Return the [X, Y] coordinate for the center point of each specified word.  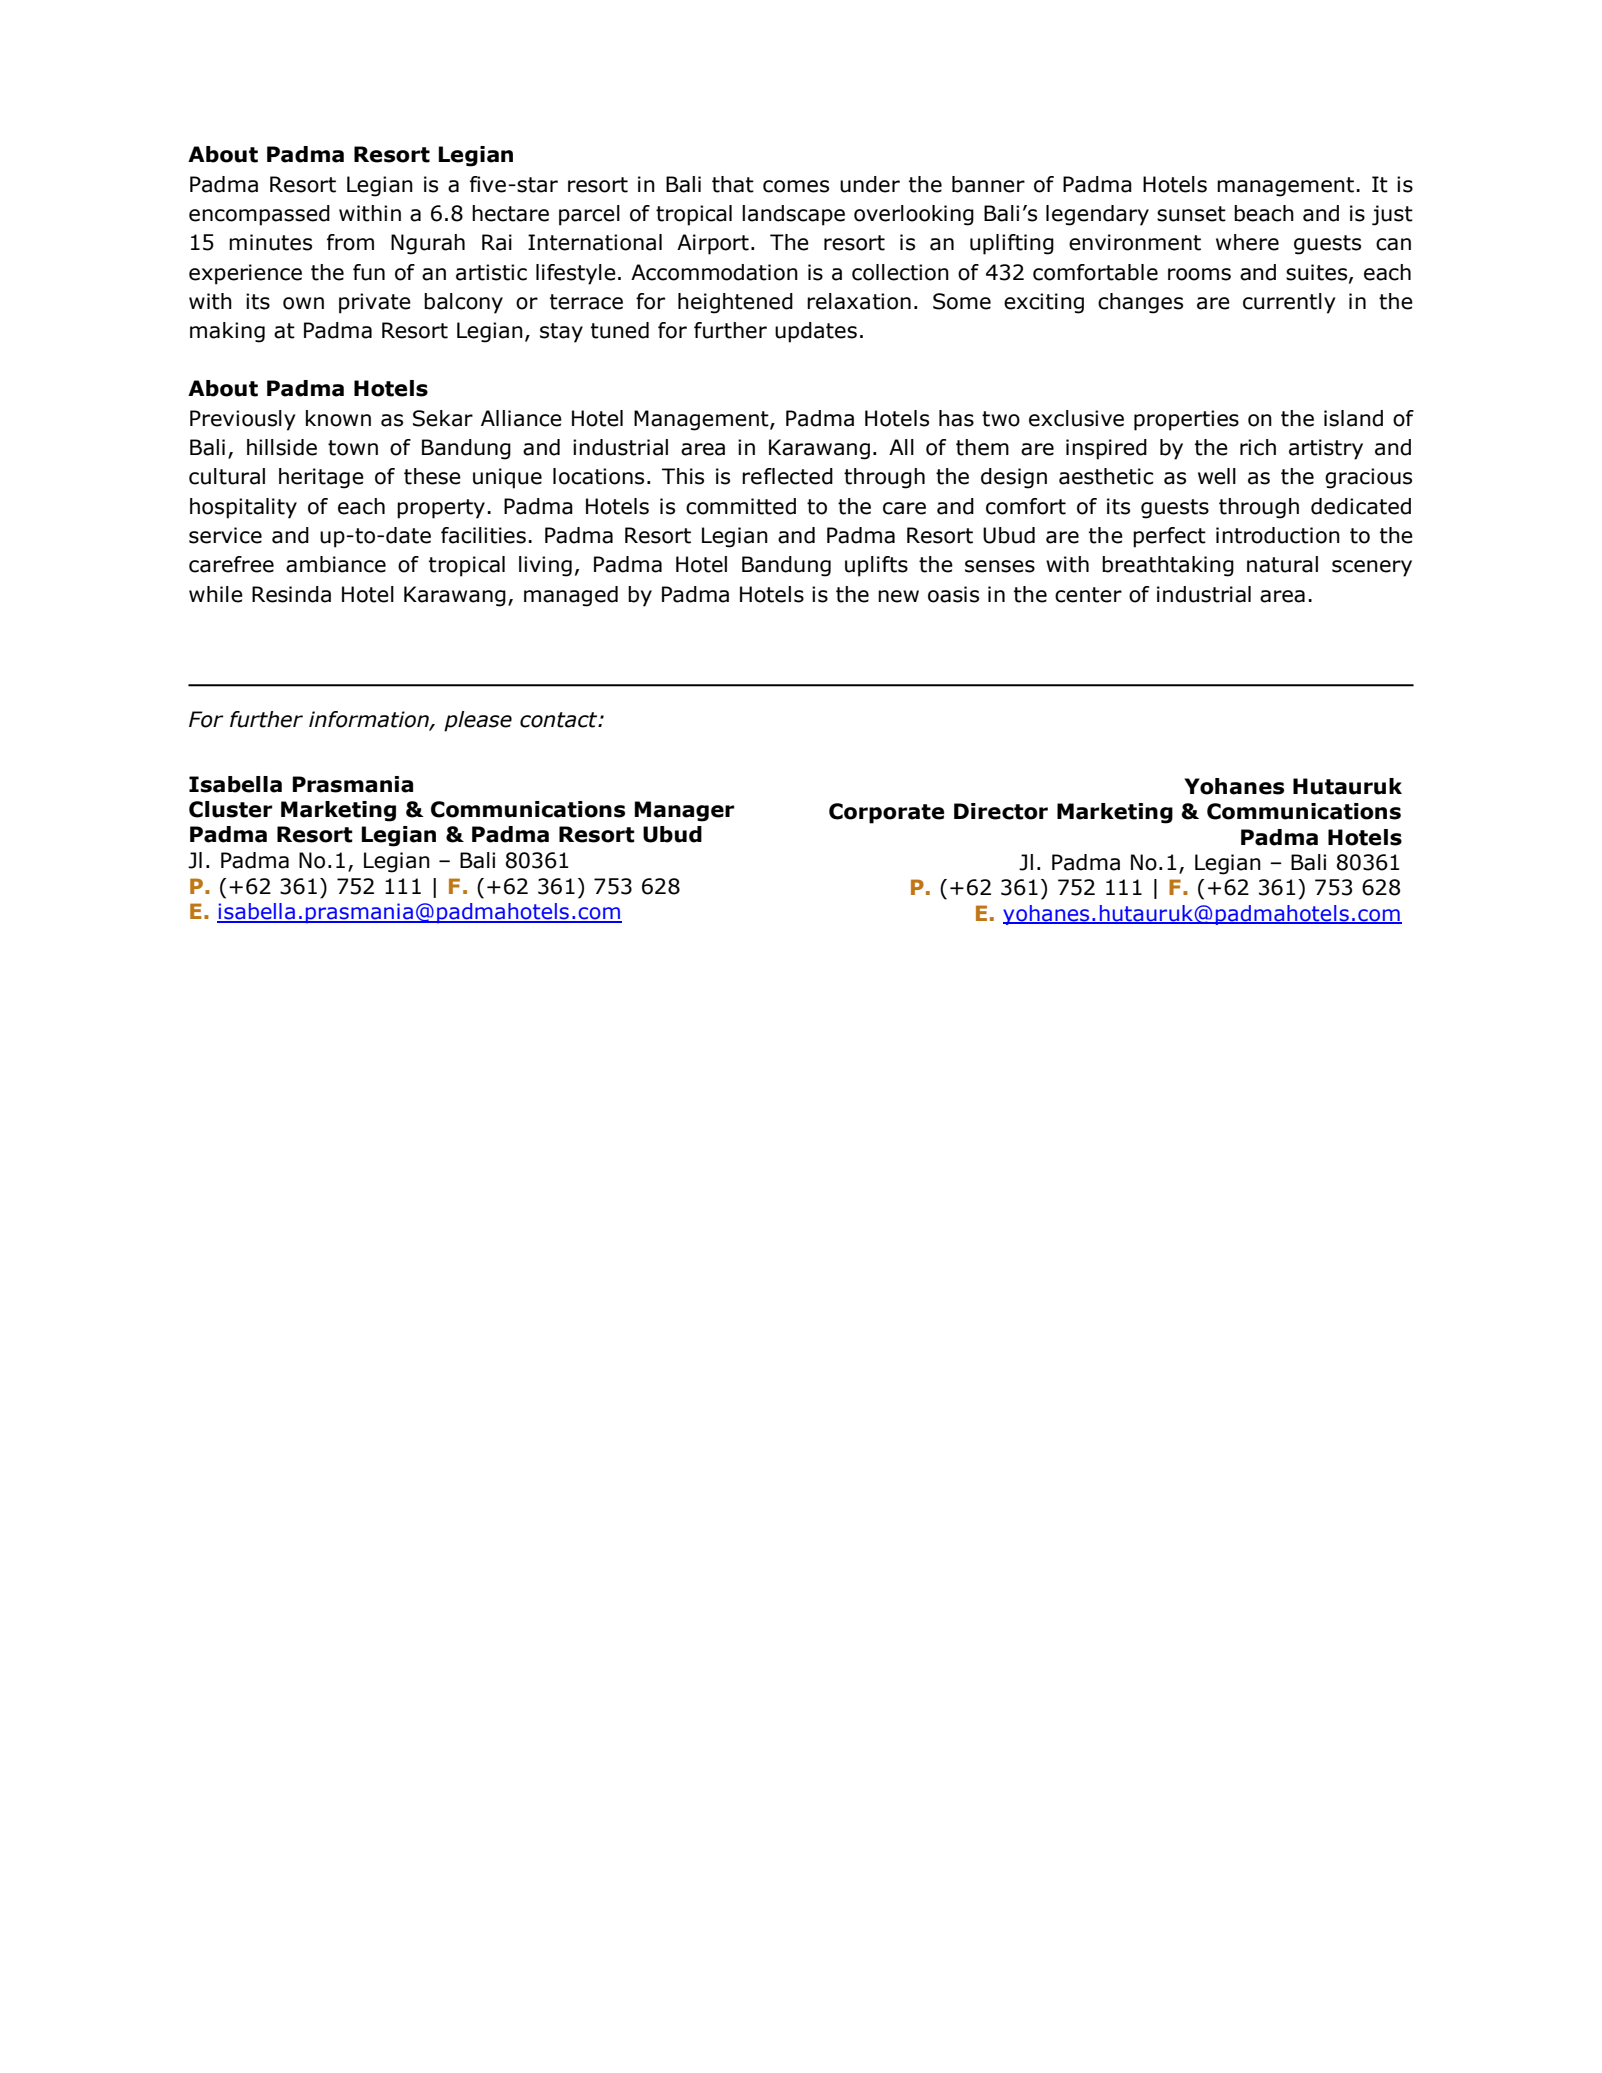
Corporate [886, 813]
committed [741, 506]
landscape [793, 215]
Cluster [230, 809]
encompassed [259, 215]
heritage [321, 478]
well [1217, 476]
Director [1001, 811]
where [1247, 242]
